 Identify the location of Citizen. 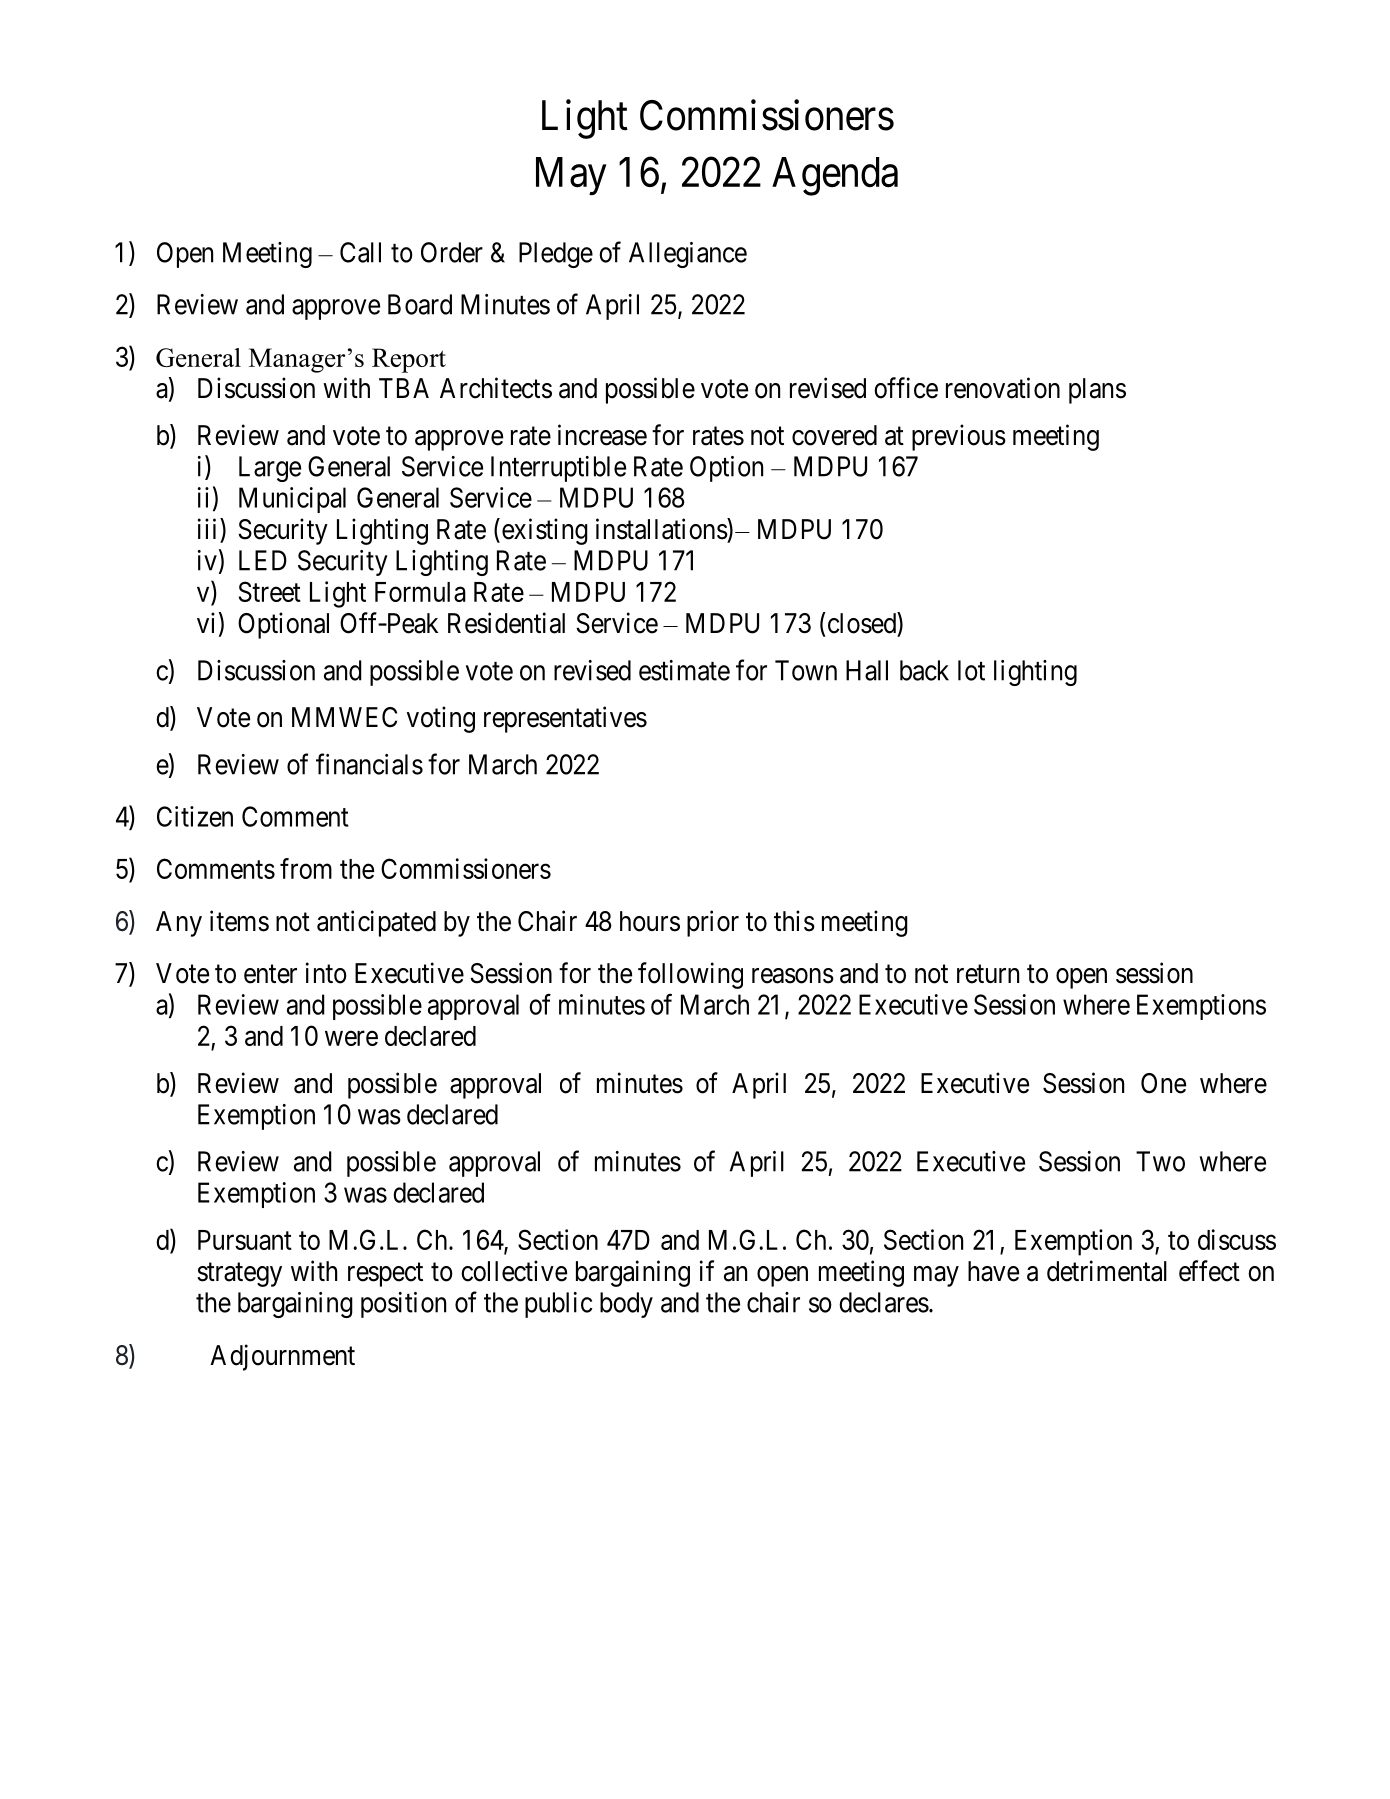
(195, 816).
